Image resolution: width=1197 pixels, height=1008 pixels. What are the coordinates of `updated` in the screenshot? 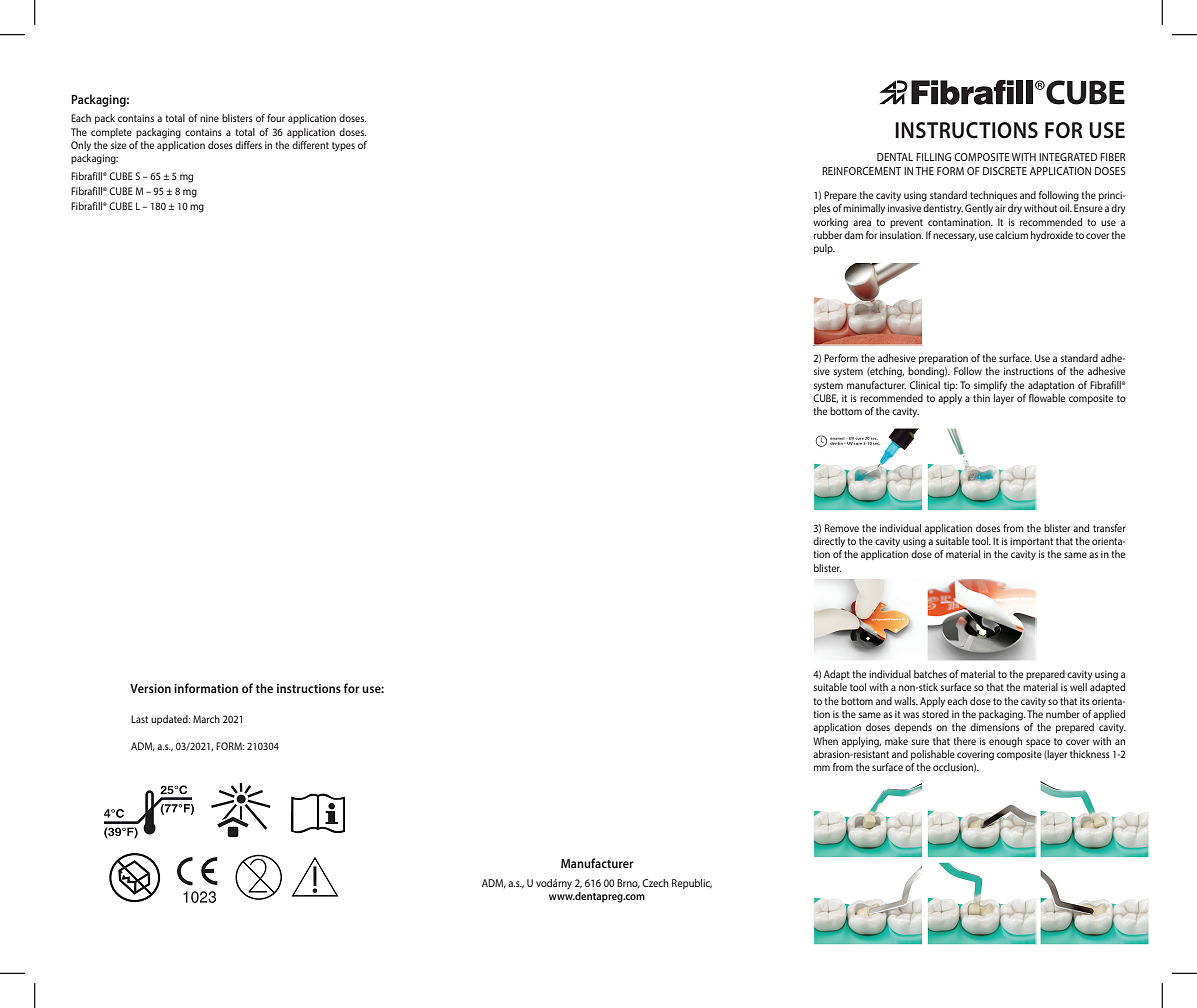 It's located at (170, 720).
